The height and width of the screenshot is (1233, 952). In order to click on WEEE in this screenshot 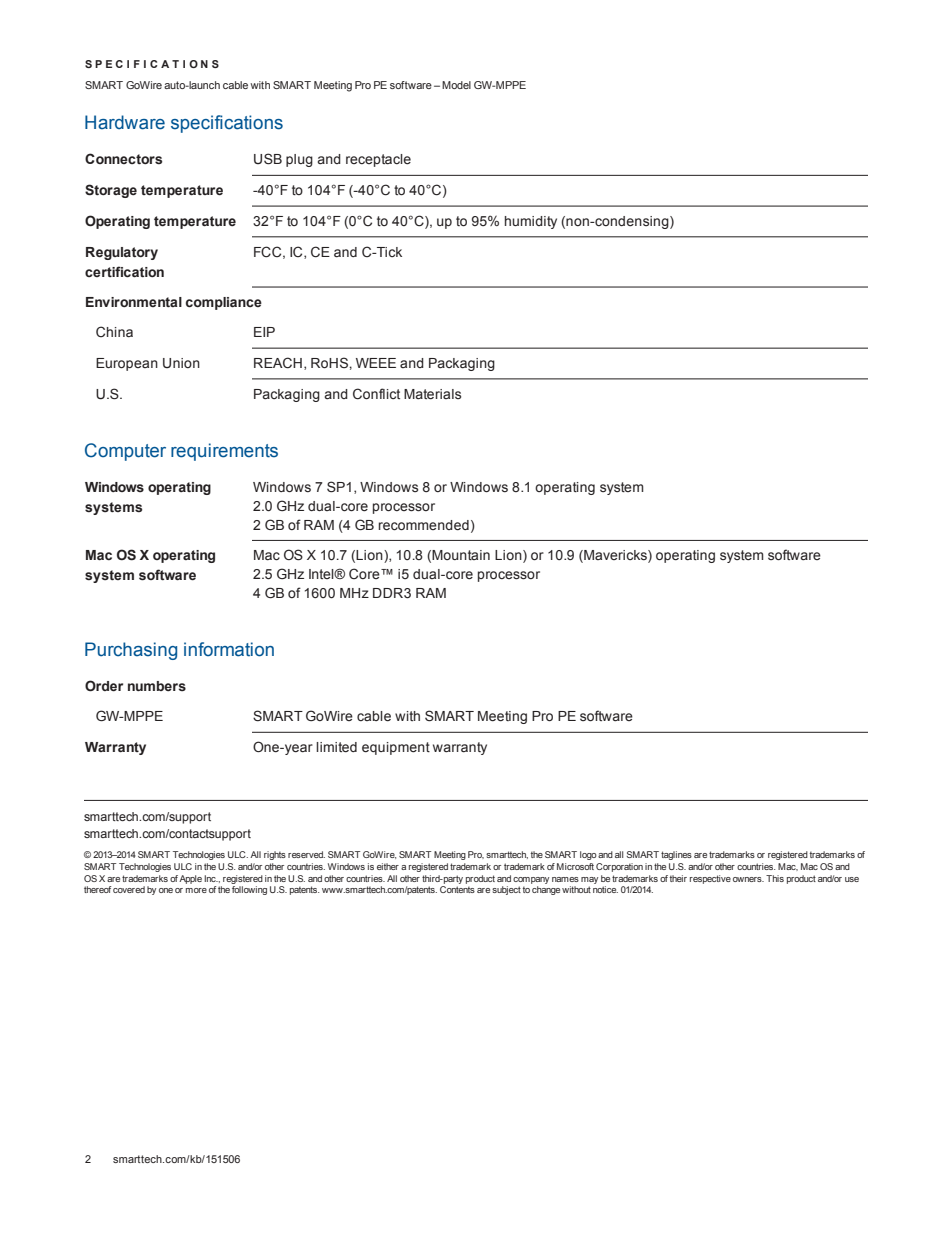, I will do `click(376, 363)`.
